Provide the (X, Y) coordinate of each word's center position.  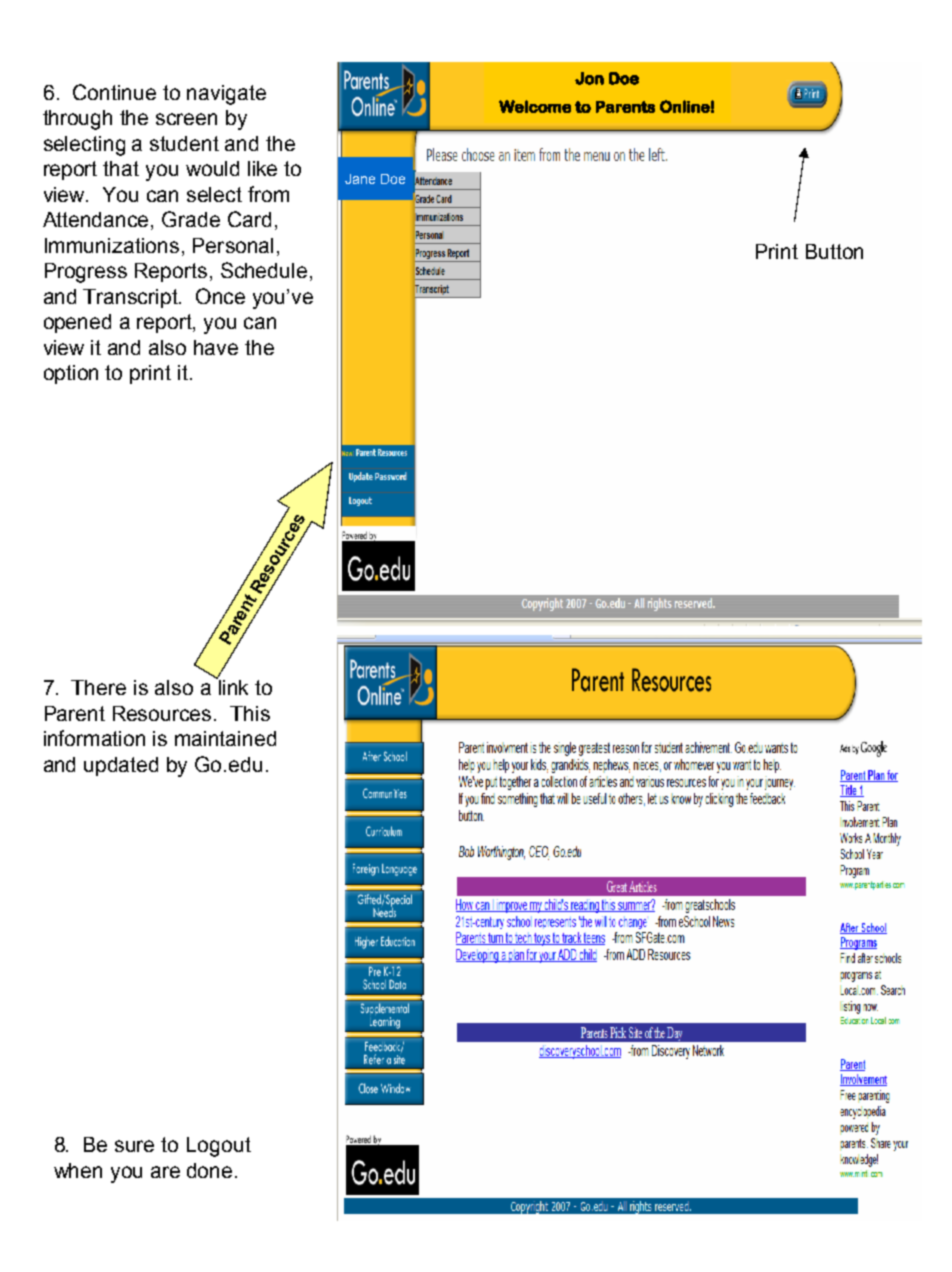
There (98, 687)
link (232, 686)
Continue (114, 92)
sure (134, 1146)
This (250, 713)
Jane (360, 179)
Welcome (535, 106)
